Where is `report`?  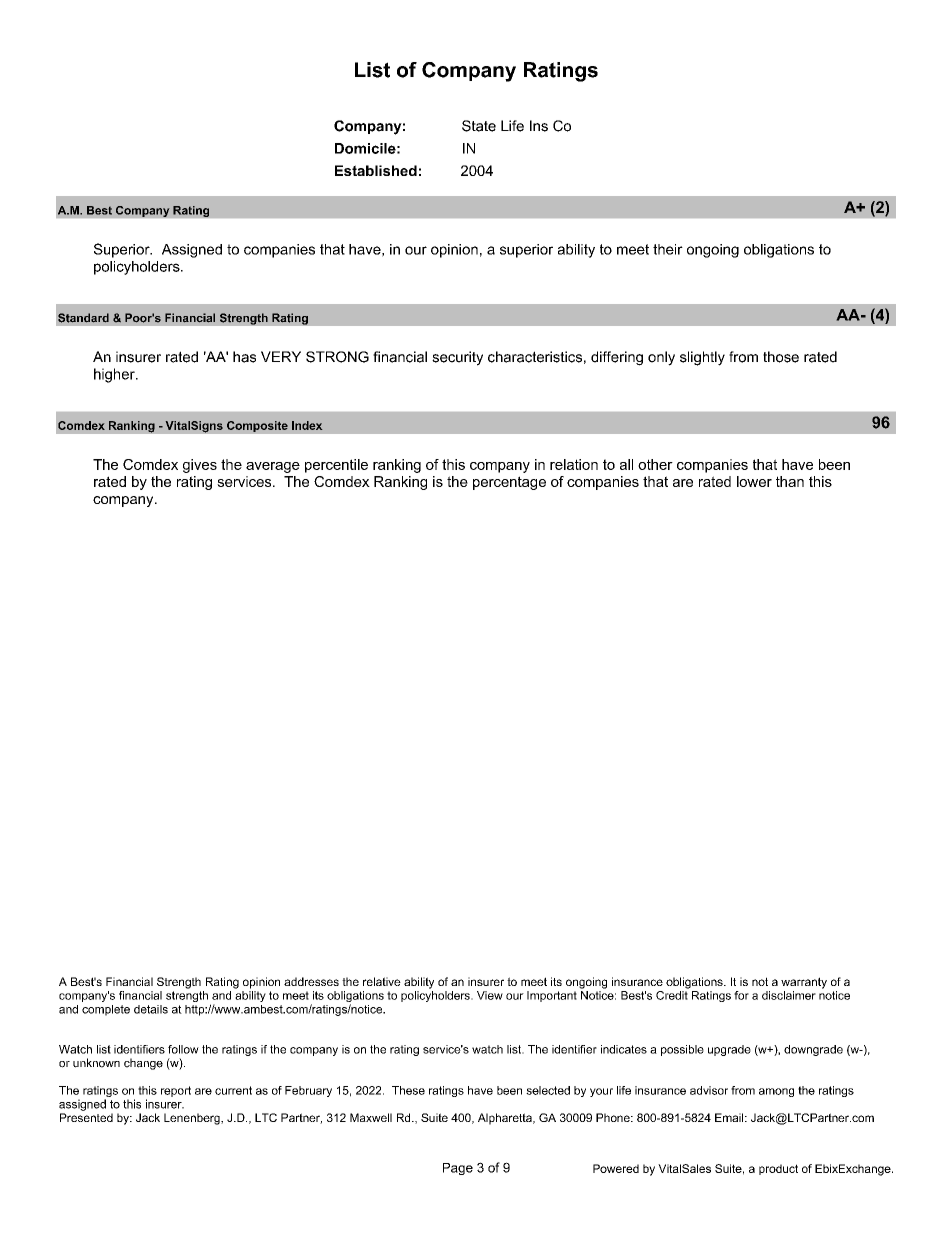 report is located at coordinates (176, 1091).
